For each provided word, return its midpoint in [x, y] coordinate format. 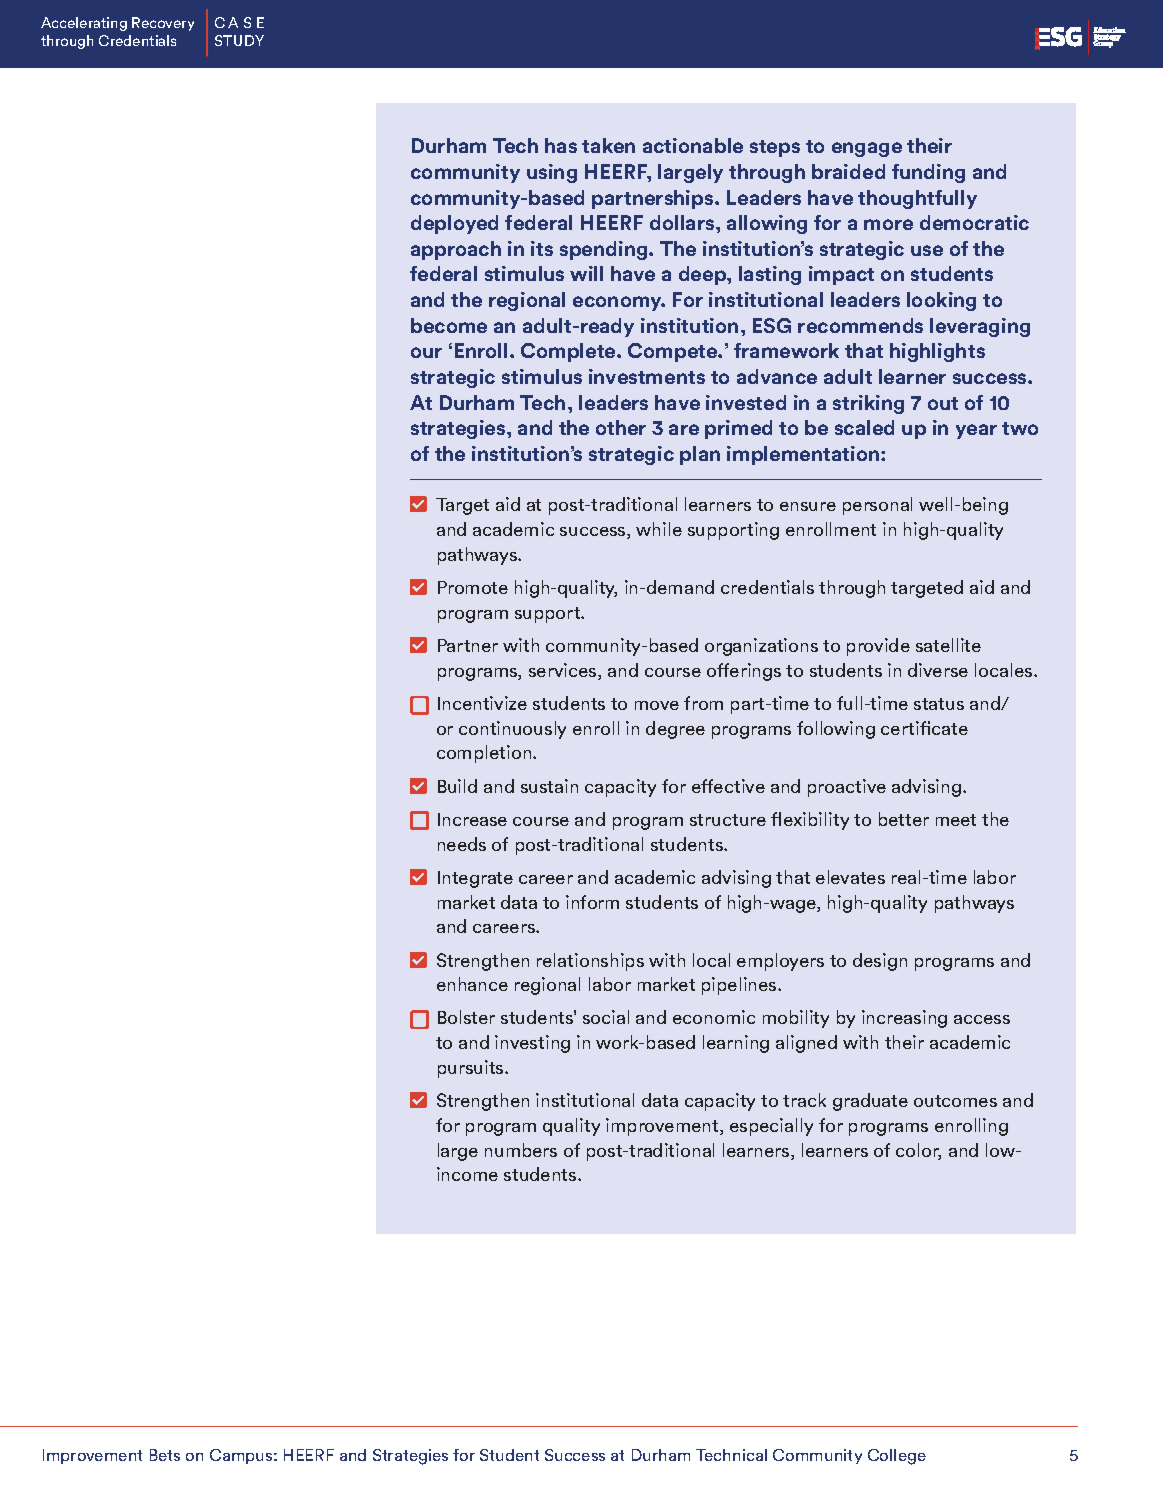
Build [457, 786]
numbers [521, 1150]
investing [532, 1044]
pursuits [472, 1069]
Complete [569, 352]
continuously [512, 730]
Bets [165, 1455]
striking [868, 404]
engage [867, 149]
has [561, 145]
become [449, 325]
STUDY [239, 40]
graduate [870, 1102]
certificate [924, 728]
